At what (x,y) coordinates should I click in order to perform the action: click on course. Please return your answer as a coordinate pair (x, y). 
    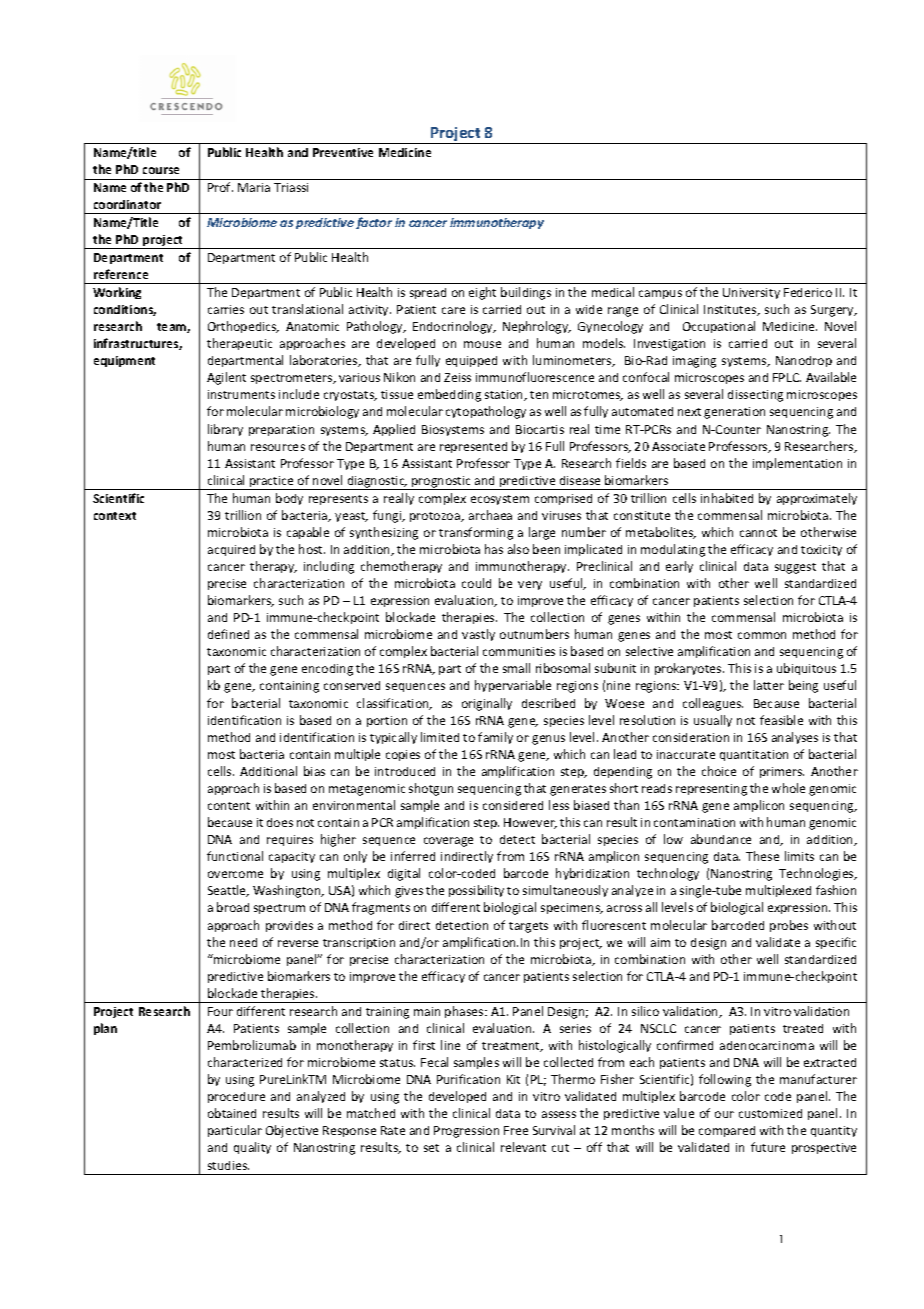
    Looking at the image, I should click on (161, 170).
